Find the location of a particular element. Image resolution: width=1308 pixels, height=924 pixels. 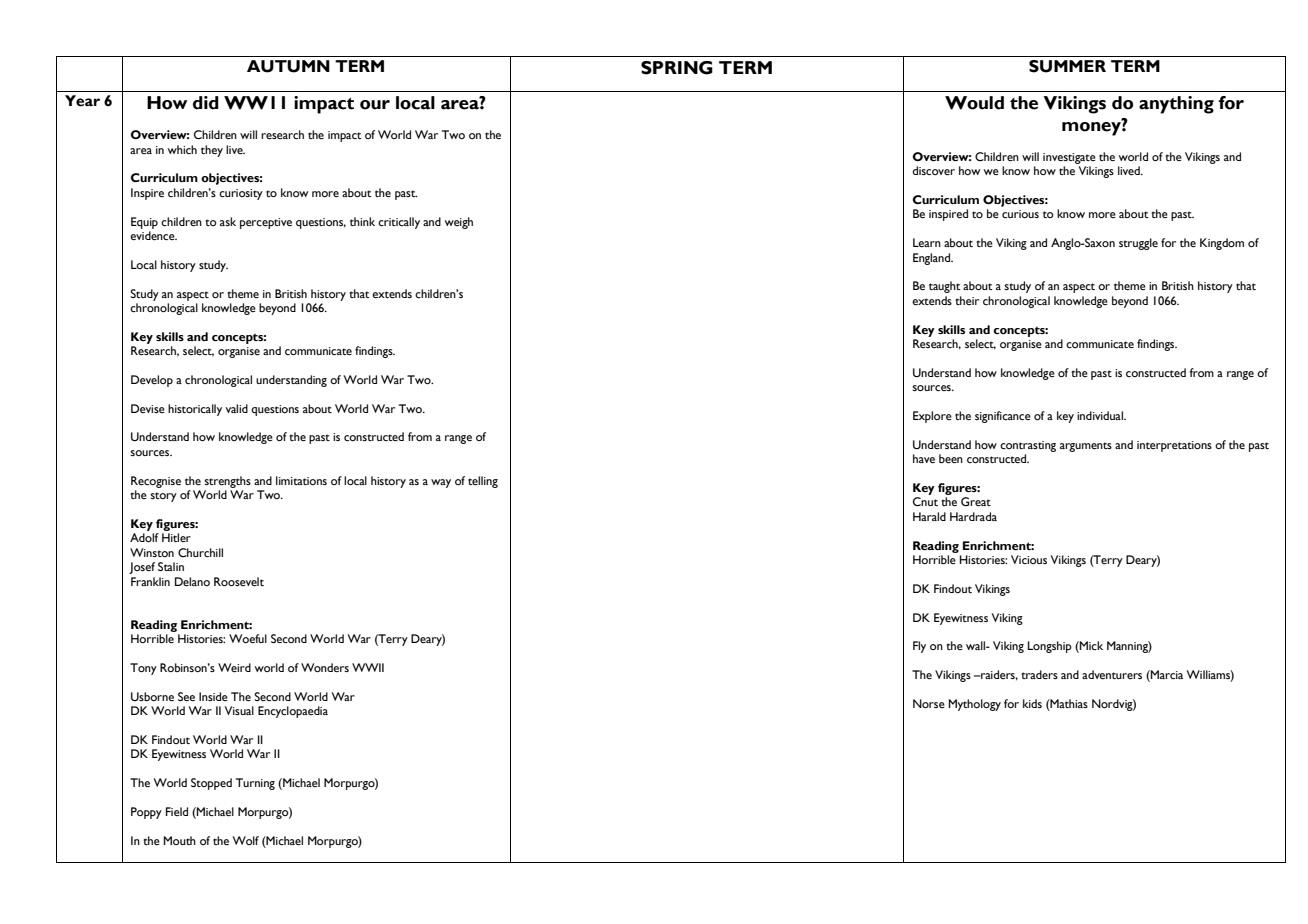

Vicious is located at coordinates (1029, 559).
